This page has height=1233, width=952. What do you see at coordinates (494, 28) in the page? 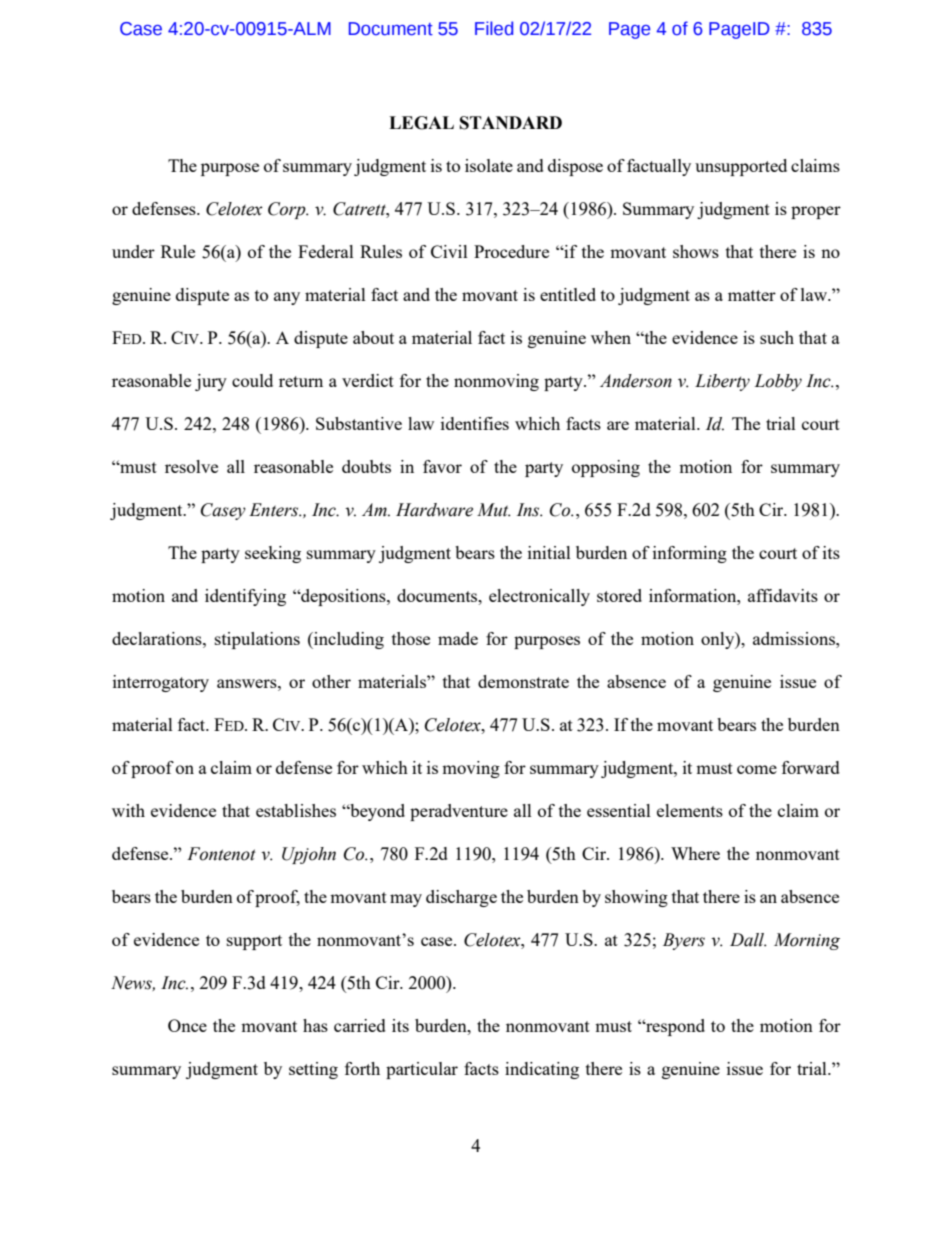
I see `Filed` at bounding box center [494, 28].
